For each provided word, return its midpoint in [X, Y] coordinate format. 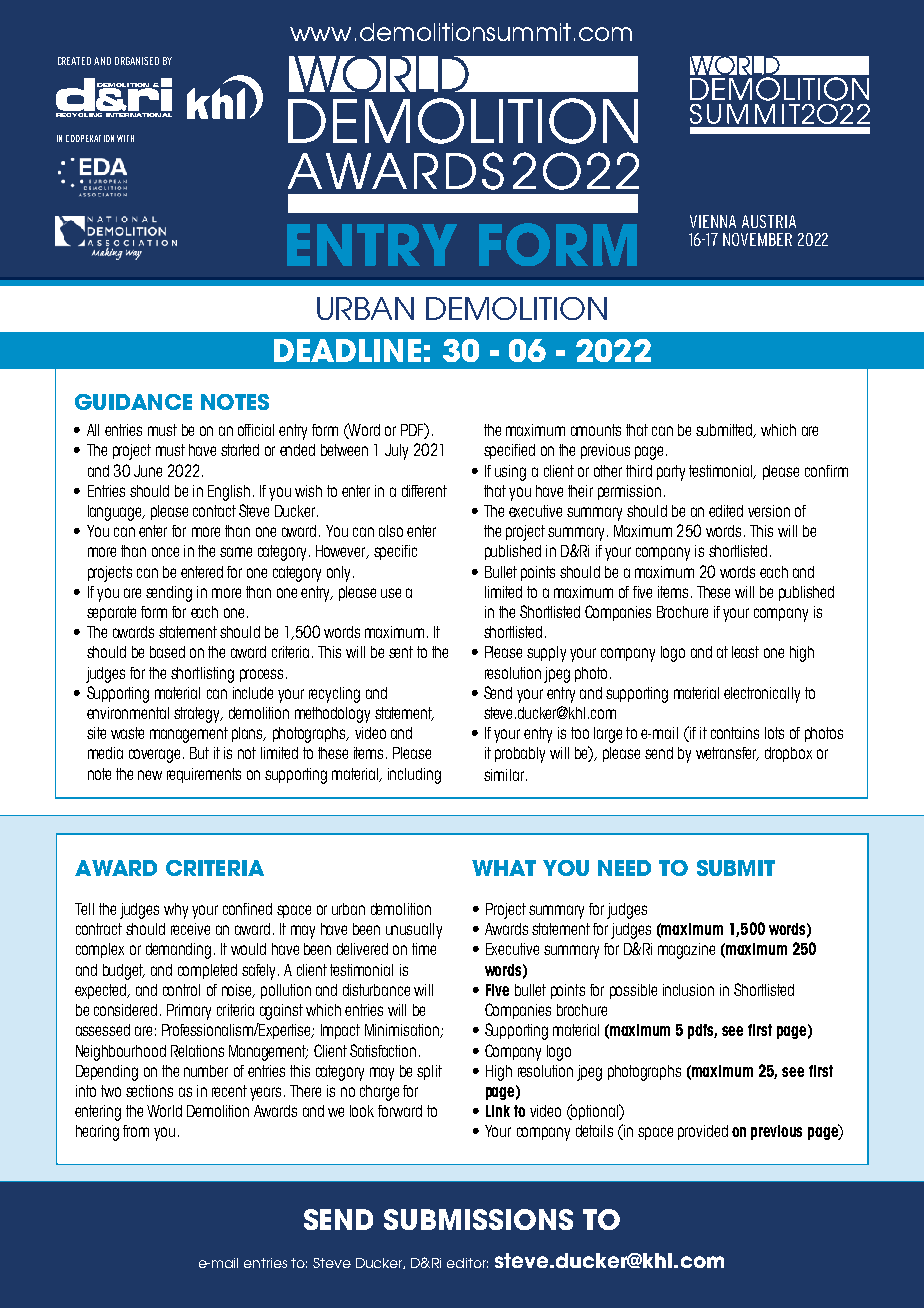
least [745, 652]
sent [401, 652]
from [136, 1131]
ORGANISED [137, 61]
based [167, 652]
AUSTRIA [769, 221]
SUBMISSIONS [478, 1219]
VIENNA [713, 221]
